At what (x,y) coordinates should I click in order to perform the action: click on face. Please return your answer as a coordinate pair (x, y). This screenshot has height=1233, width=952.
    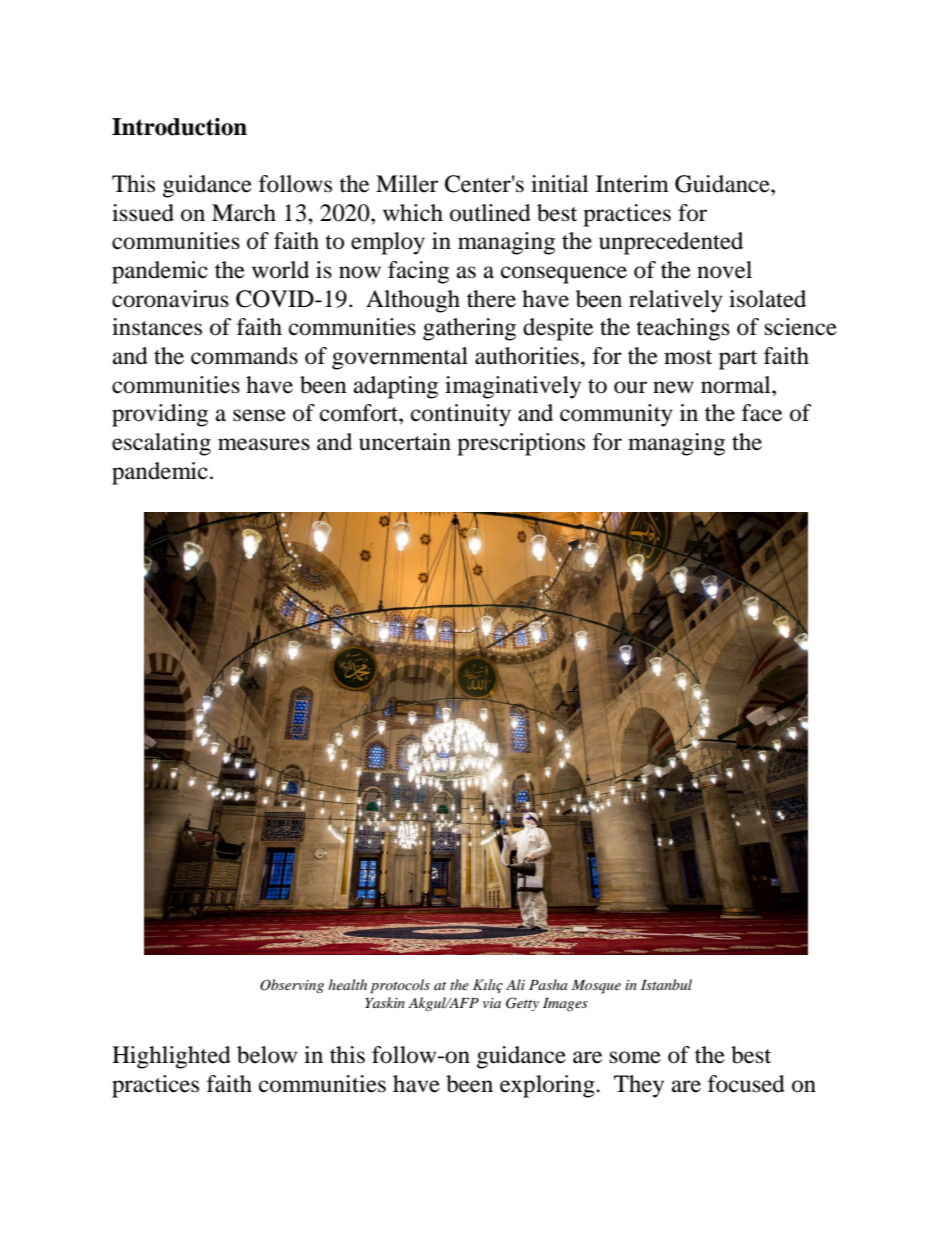
    Looking at the image, I should click on (762, 413).
